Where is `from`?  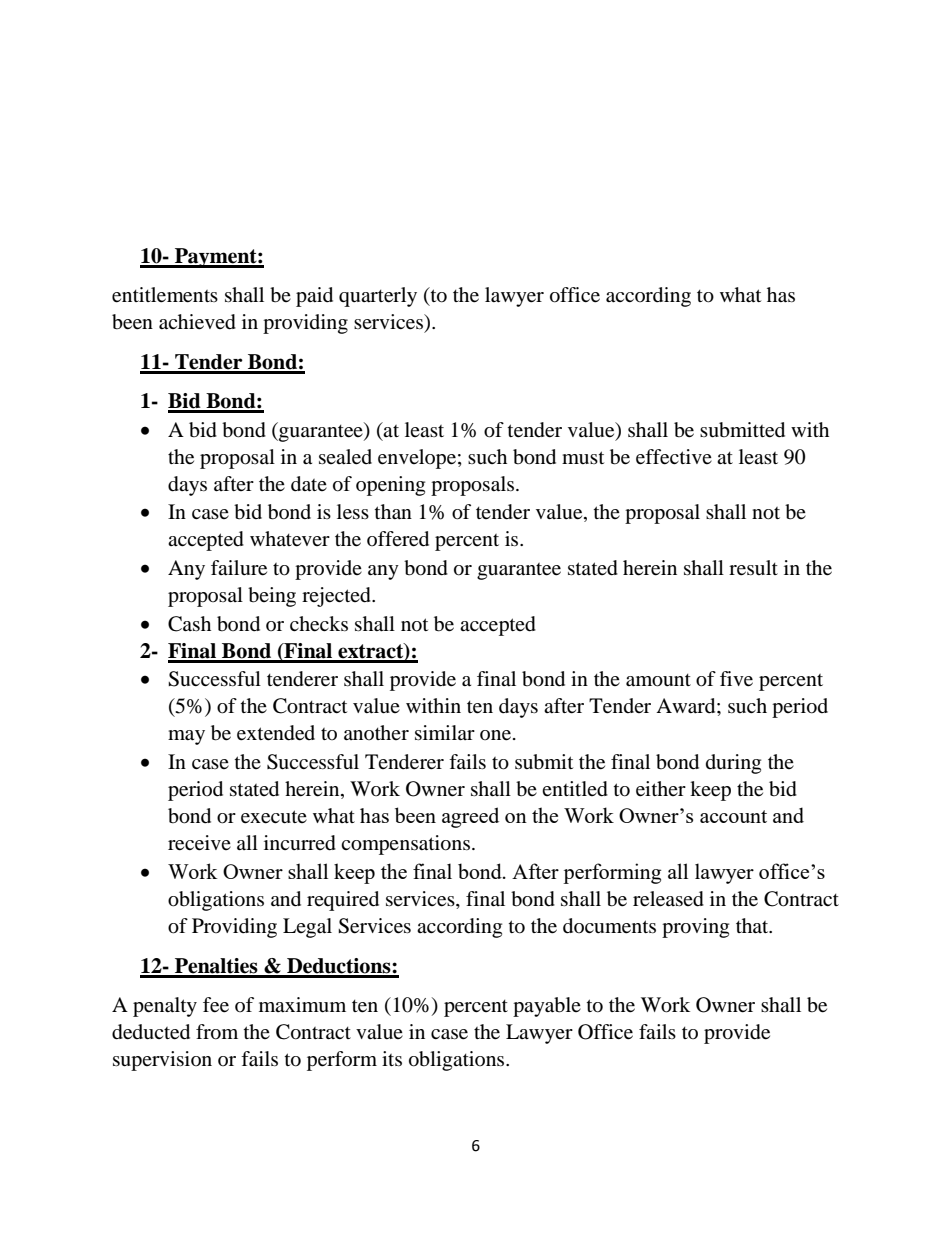 from is located at coordinates (217, 1032).
